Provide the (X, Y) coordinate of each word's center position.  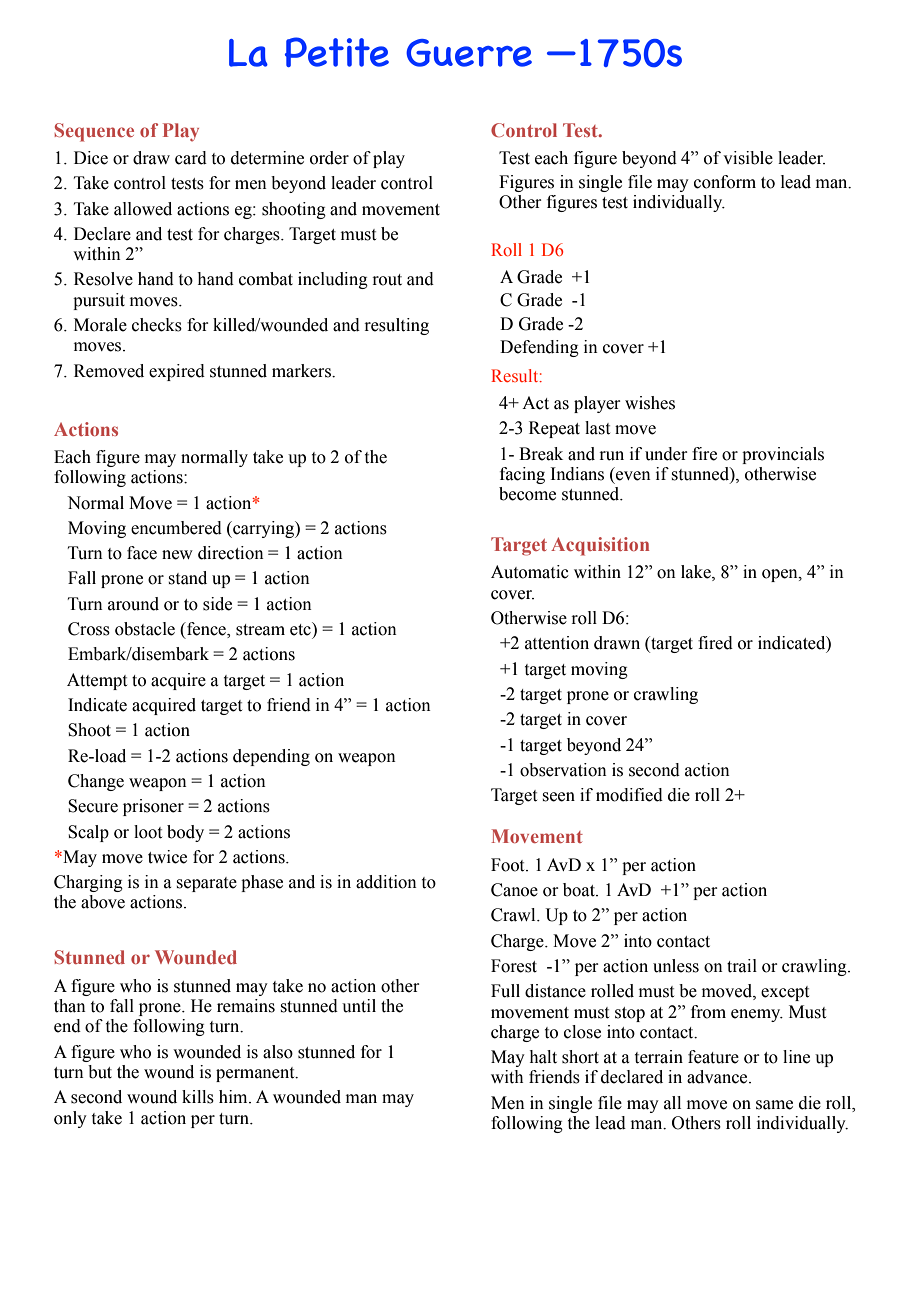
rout (387, 280)
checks (157, 325)
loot (148, 832)
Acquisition (600, 546)
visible (748, 158)
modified (629, 795)
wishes (650, 403)
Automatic (530, 572)
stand (188, 578)
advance (718, 1077)
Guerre (469, 53)
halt (543, 1057)
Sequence (94, 132)
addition (386, 882)
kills (198, 1097)
